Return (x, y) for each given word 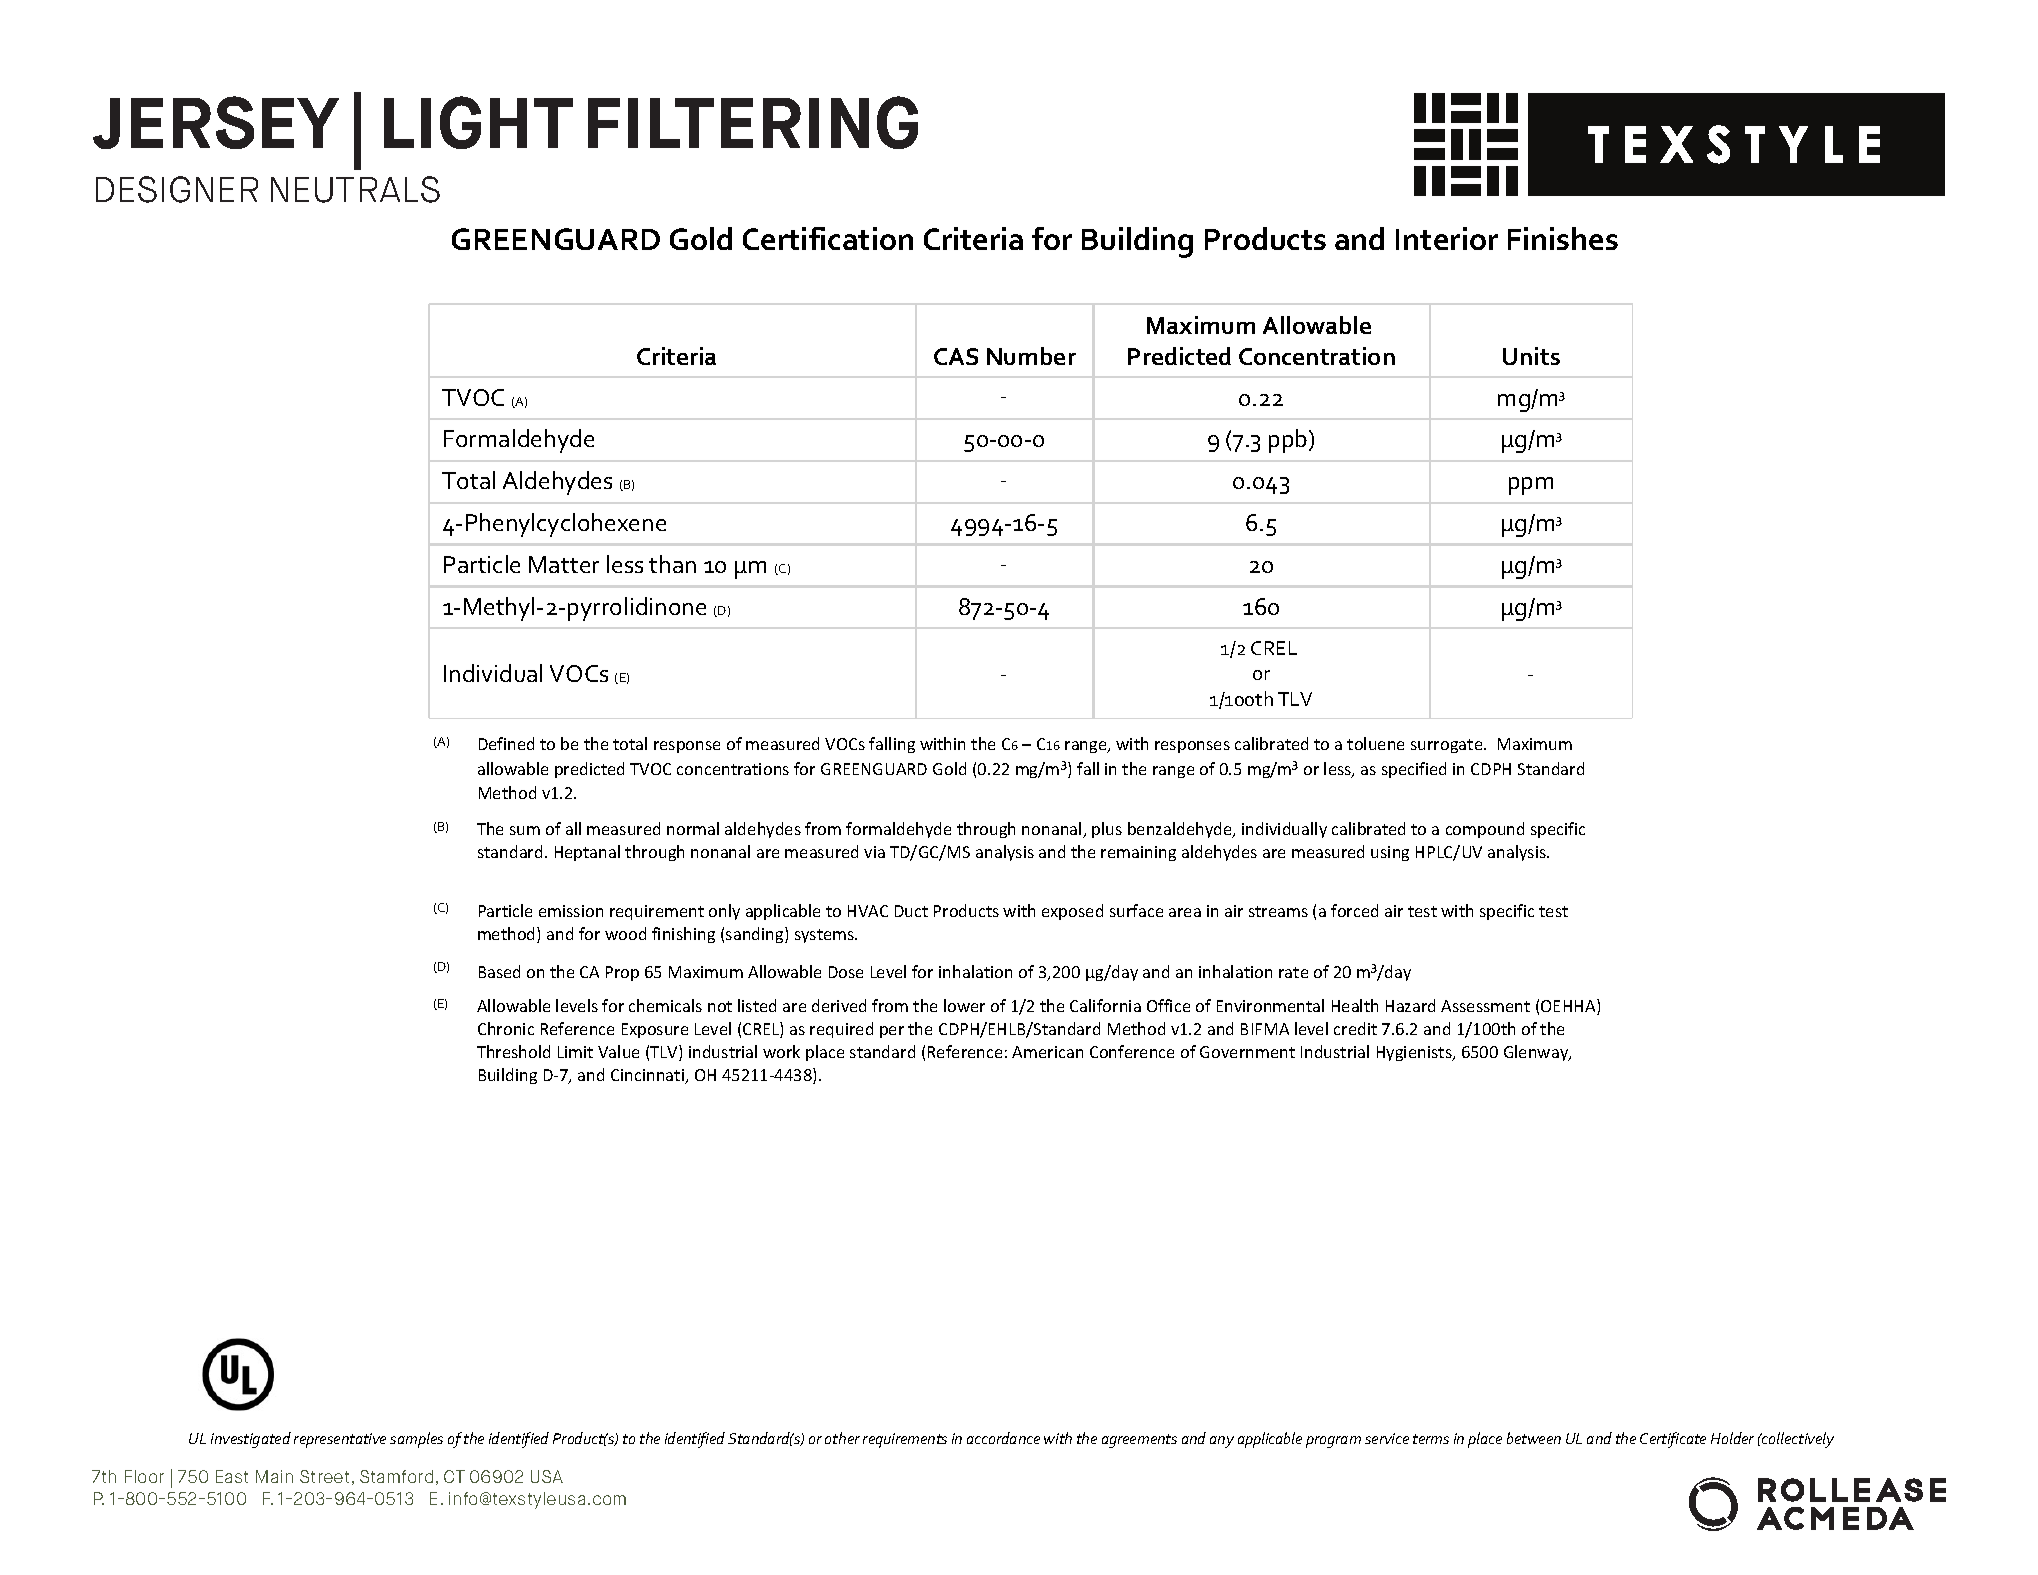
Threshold (513, 1051)
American (1047, 1052)
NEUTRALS (355, 189)
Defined (506, 743)
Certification (828, 238)
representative (340, 1440)
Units (1531, 356)
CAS (956, 356)
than (672, 564)
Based (499, 971)
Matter (564, 564)
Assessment (1485, 1006)
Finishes (1563, 238)
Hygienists (1415, 1053)
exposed (1072, 912)
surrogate (1448, 746)
